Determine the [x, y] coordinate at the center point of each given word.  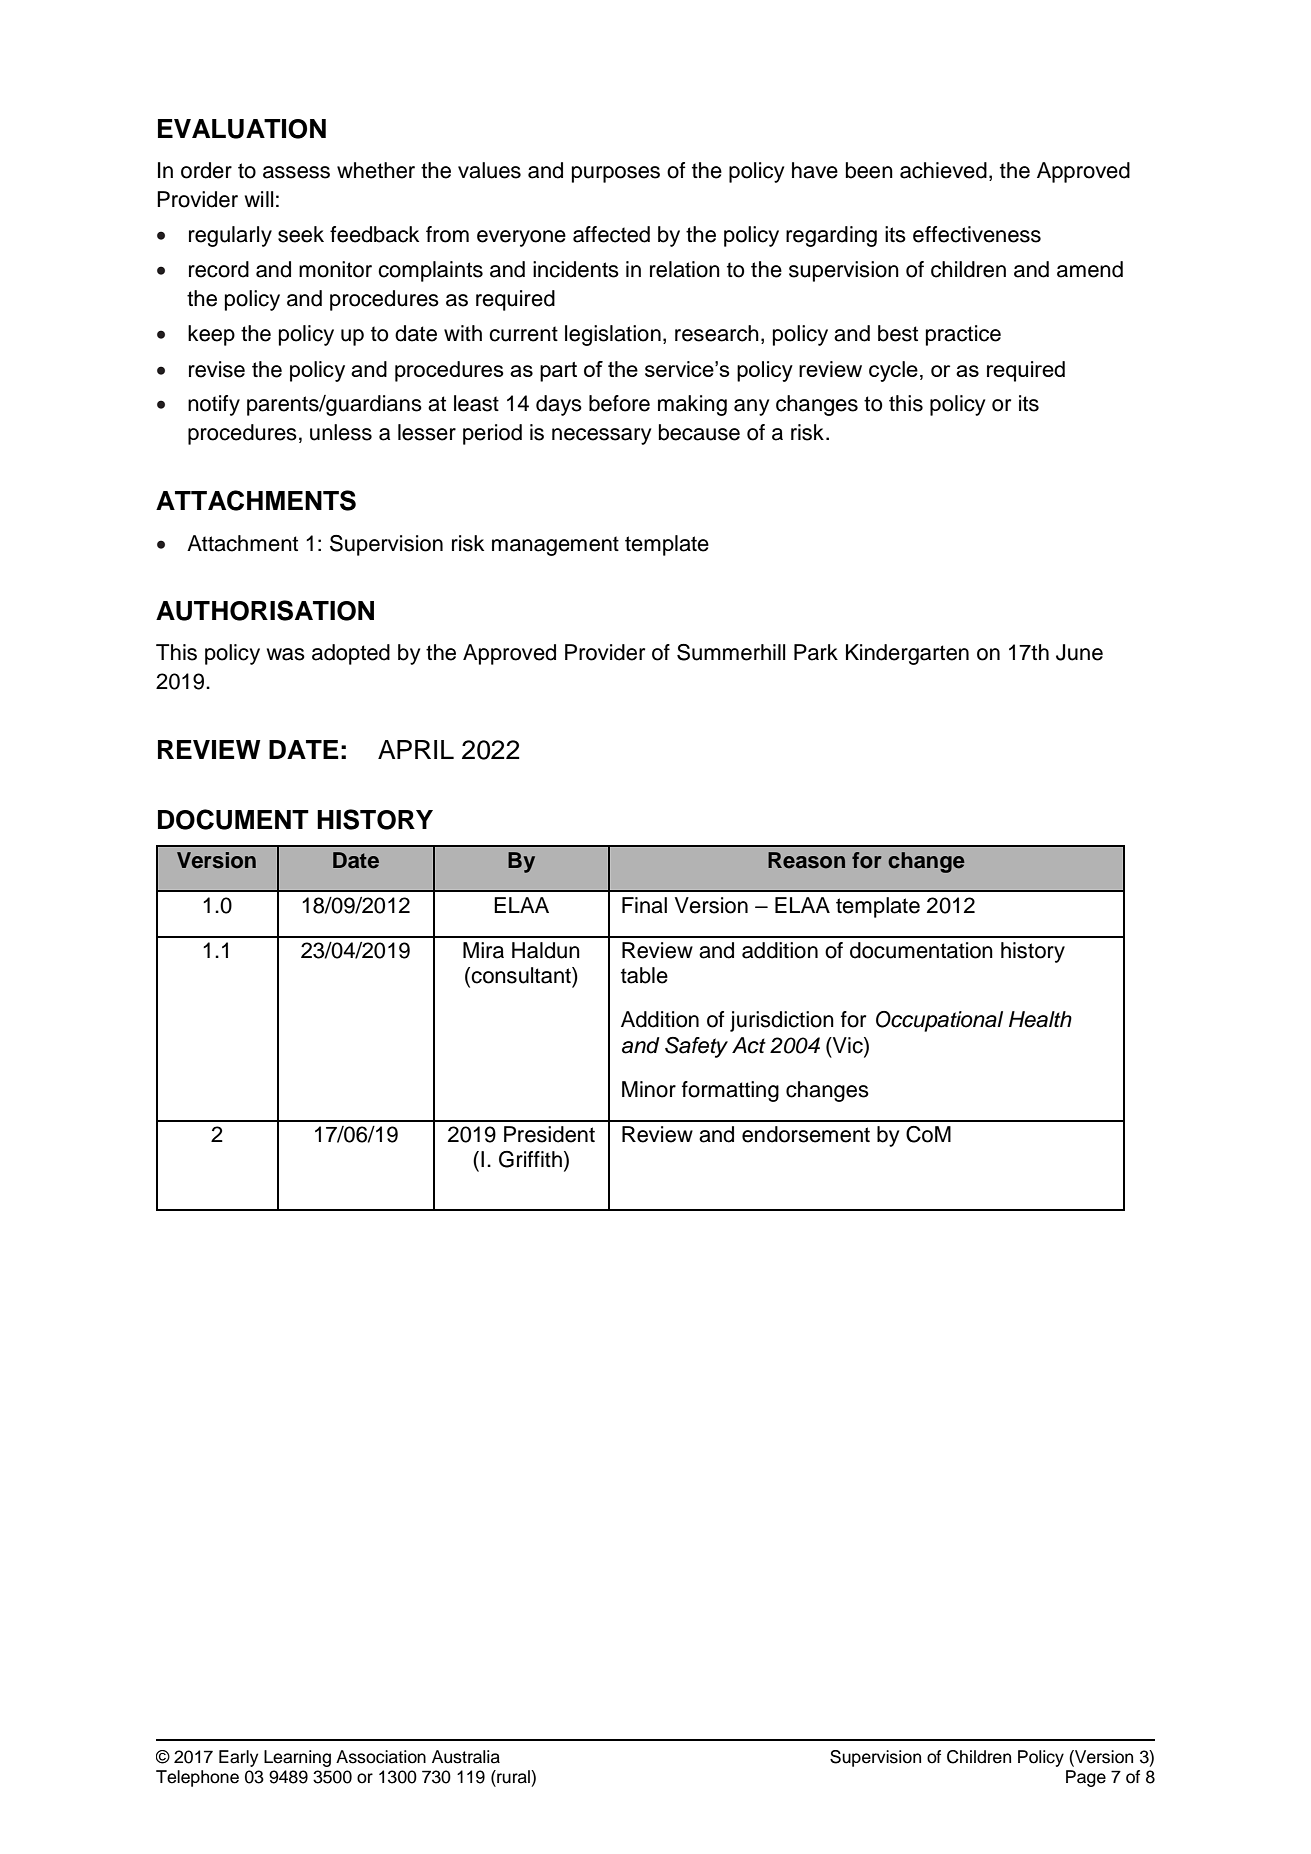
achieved [943, 170]
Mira [483, 950]
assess [296, 172]
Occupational [939, 1021]
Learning [297, 1758]
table [644, 975]
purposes [616, 174]
